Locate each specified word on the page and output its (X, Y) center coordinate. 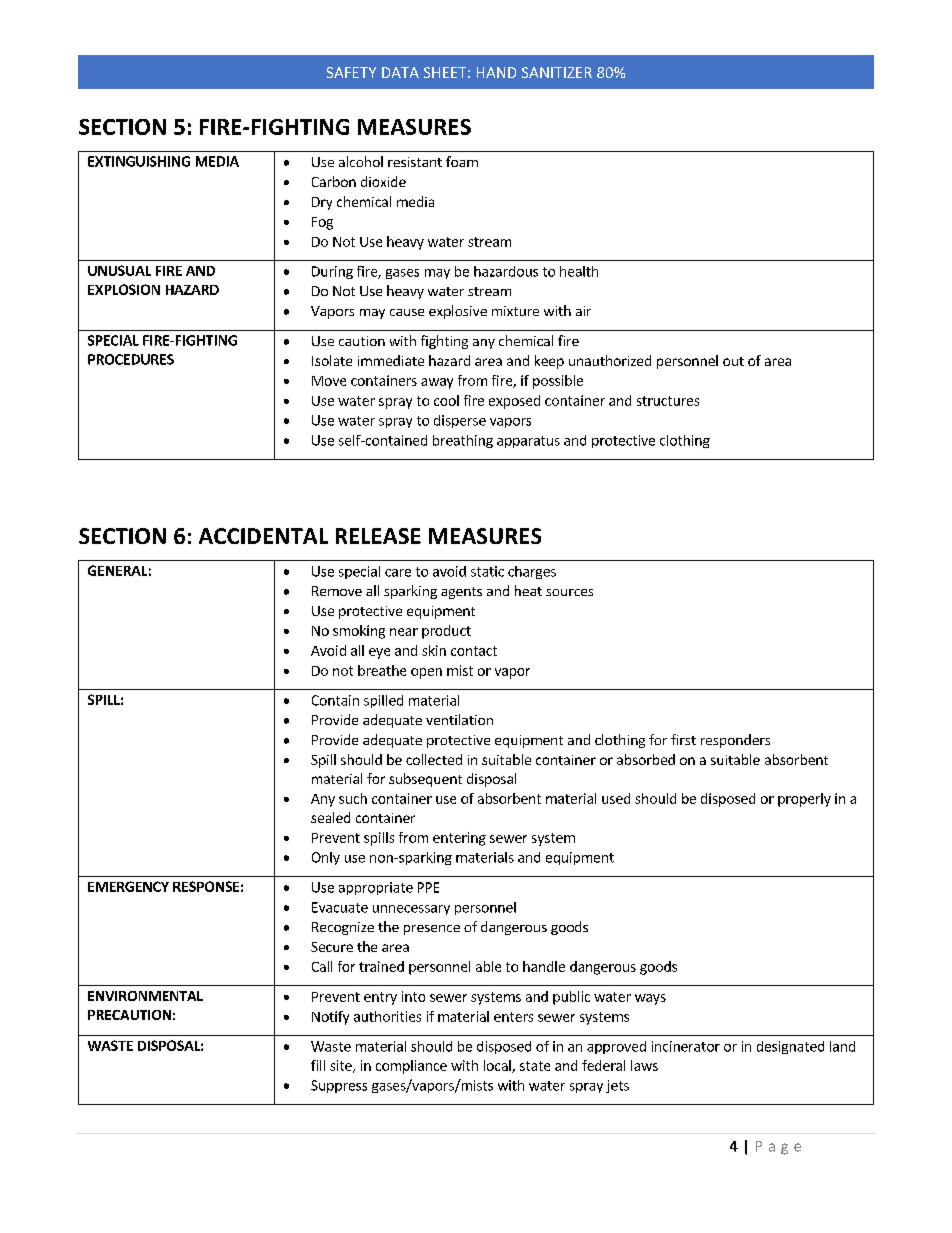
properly (804, 800)
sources (569, 592)
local (498, 1066)
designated (790, 1047)
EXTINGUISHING (139, 161)
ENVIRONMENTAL (145, 996)
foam (462, 161)
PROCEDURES (131, 359)
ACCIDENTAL (263, 536)
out (733, 361)
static (487, 571)
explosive (458, 312)
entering (459, 839)
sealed (330, 817)
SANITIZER (557, 72)
